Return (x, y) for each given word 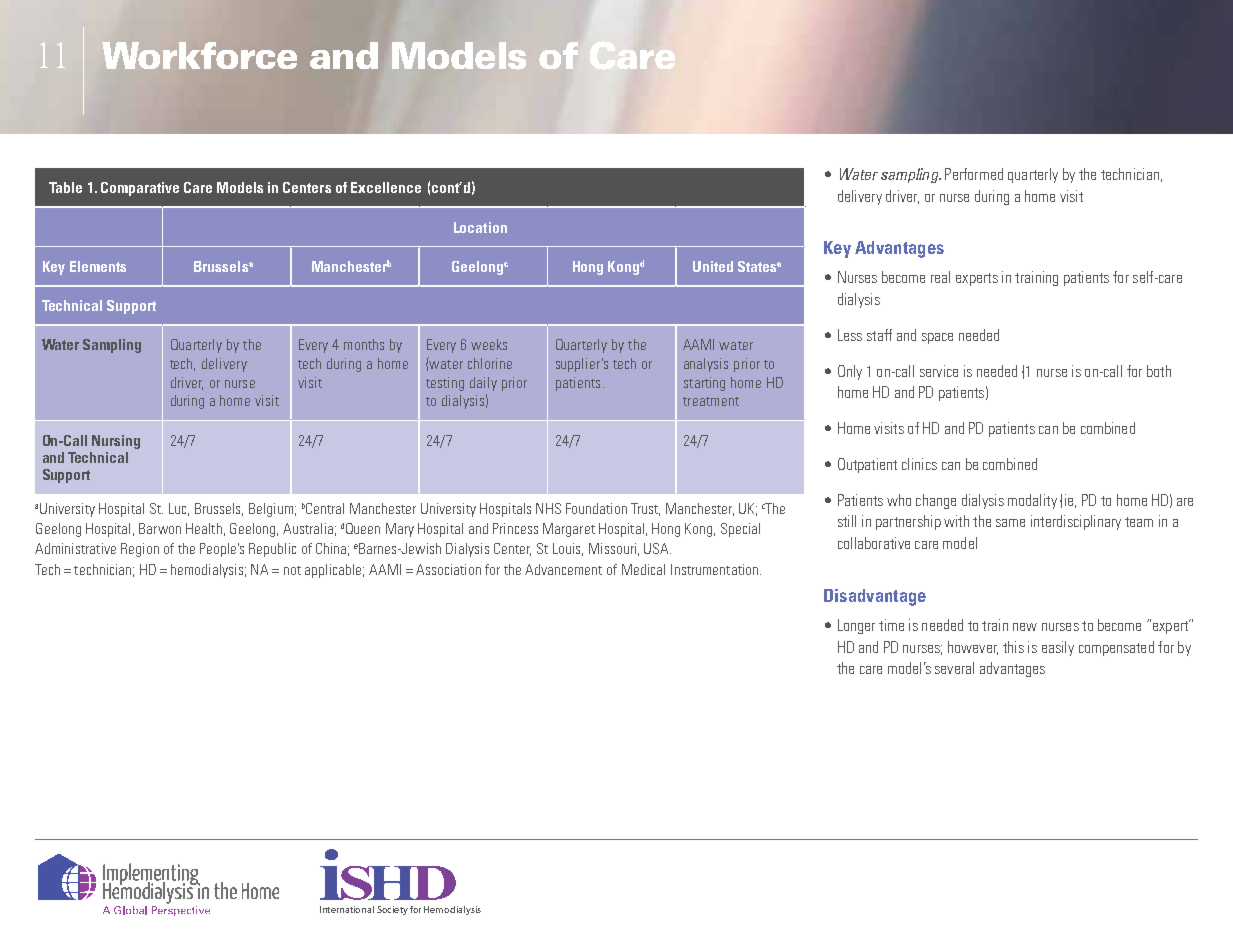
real (940, 277)
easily (1058, 648)
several (954, 668)
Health (204, 528)
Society (392, 910)
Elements (98, 266)
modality (1032, 501)
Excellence (386, 187)
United (713, 266)
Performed (974, 174)
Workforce (199, 55)
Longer (856, 626)
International (347, 909)
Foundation (596, 508)
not (292, 570)
